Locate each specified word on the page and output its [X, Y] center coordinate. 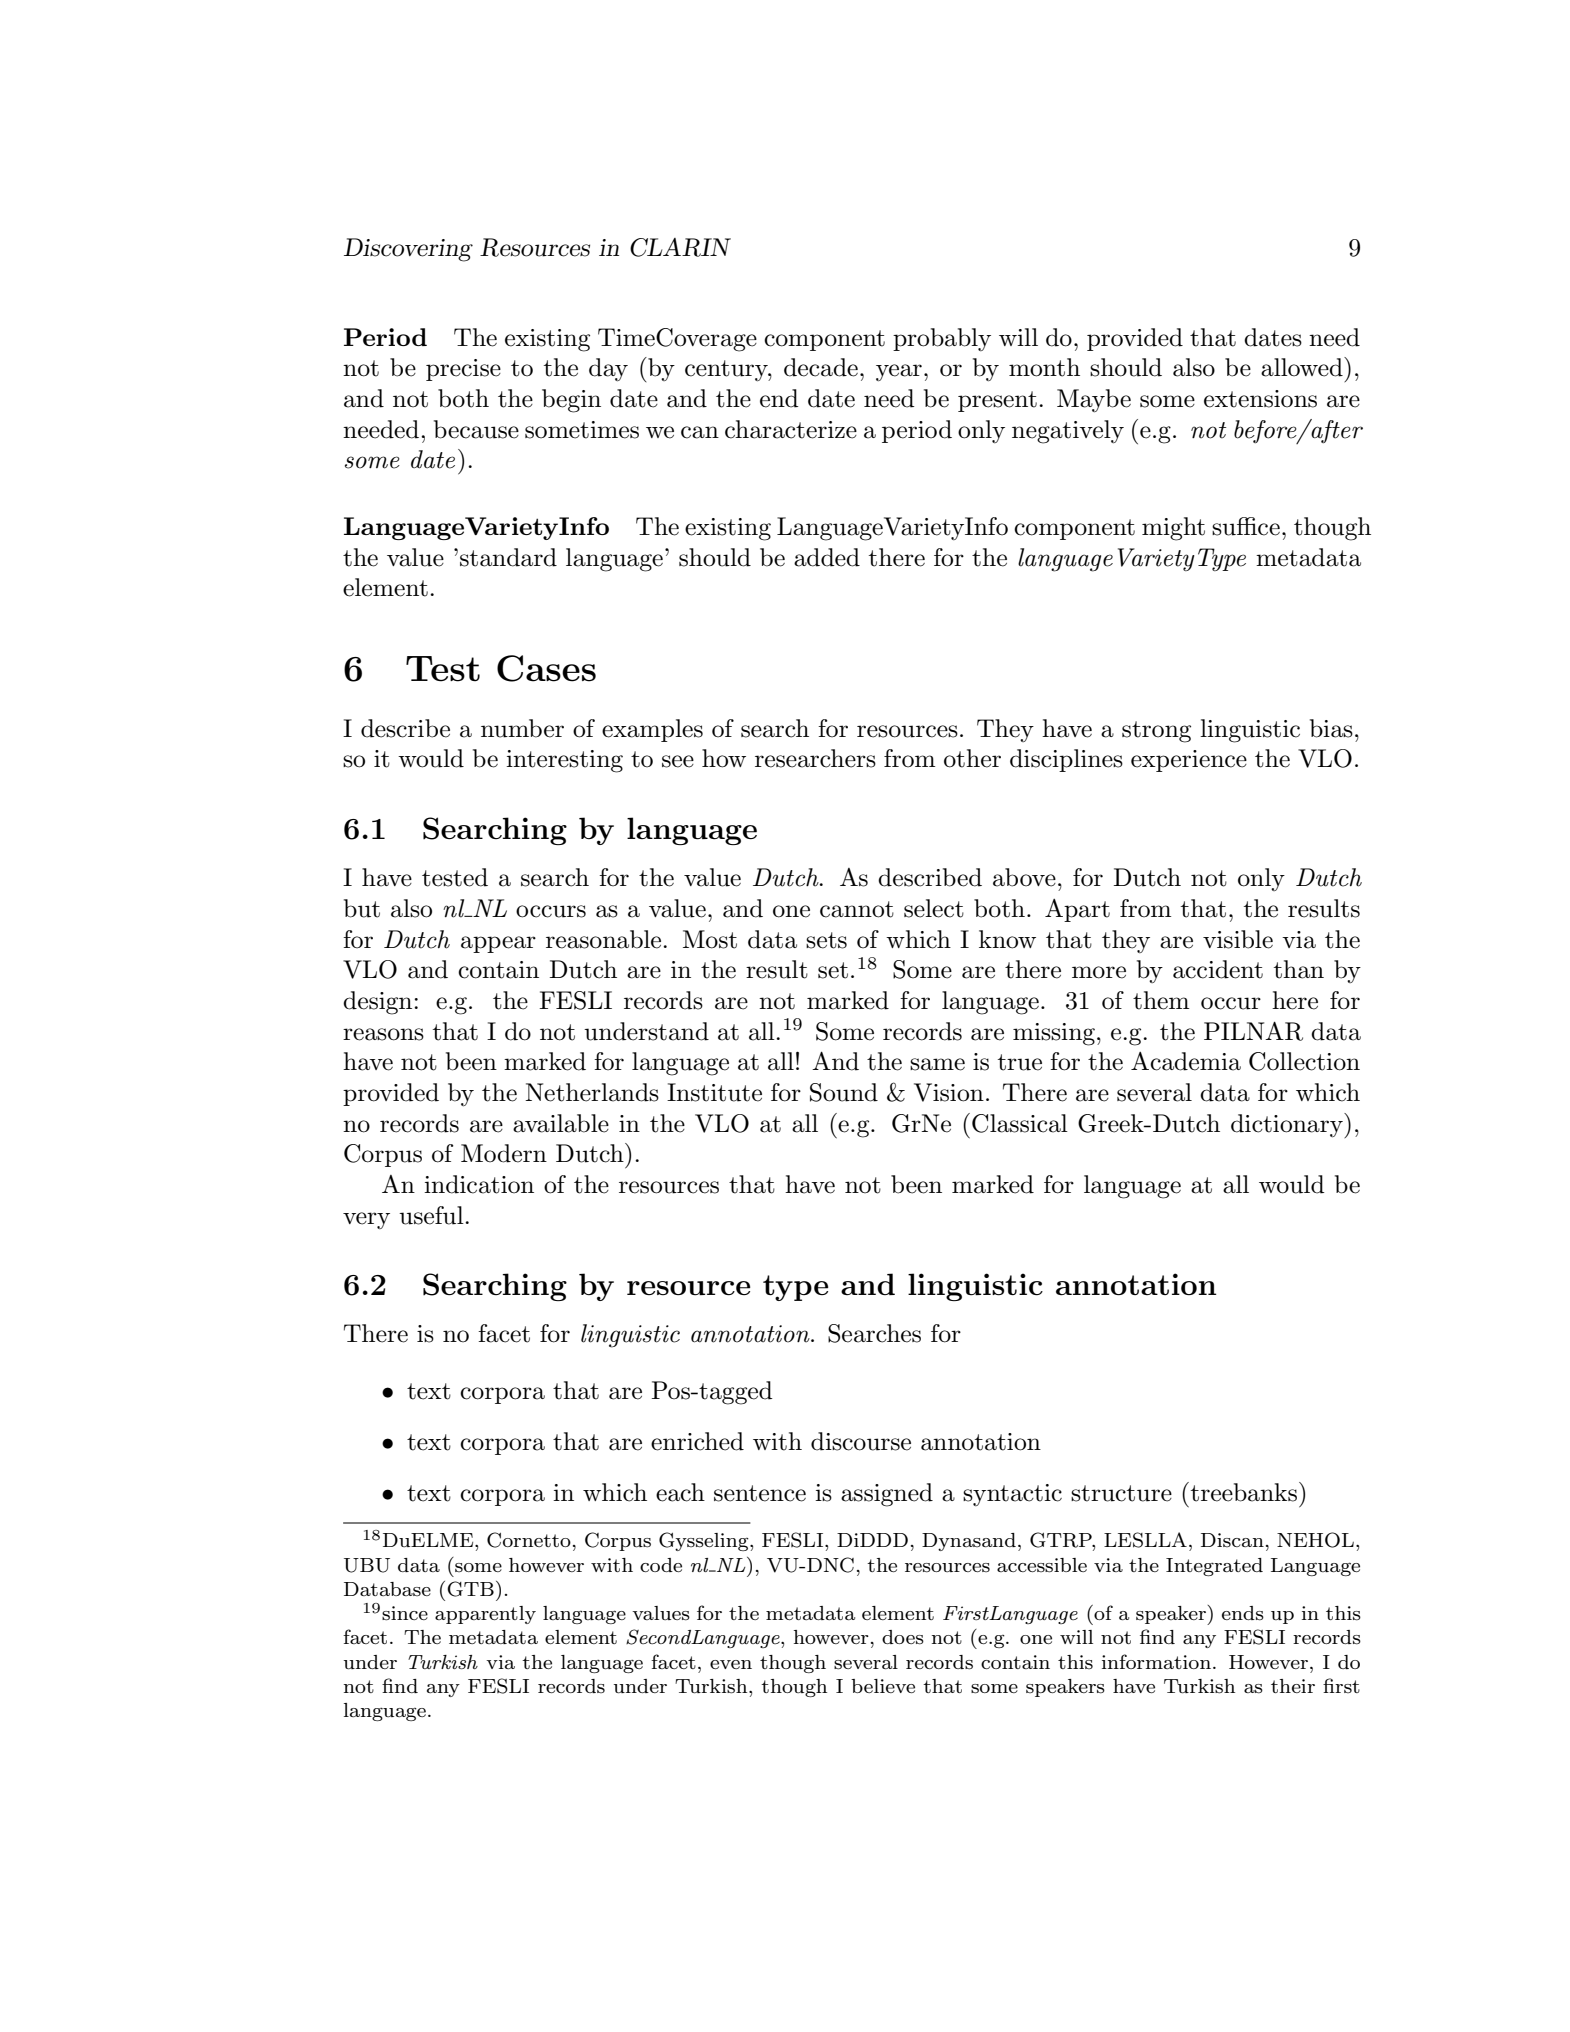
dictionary [1288, 1125]
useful [432, 1215]
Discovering [408, 250]
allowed [1303, 367]
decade [821, 367]
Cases [546, 668]
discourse [861, 1441]
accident [1218, 969]
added [827, 557]
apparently [485, 1615]
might [1173, 529]
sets [826, 940]
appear [498, 944]
